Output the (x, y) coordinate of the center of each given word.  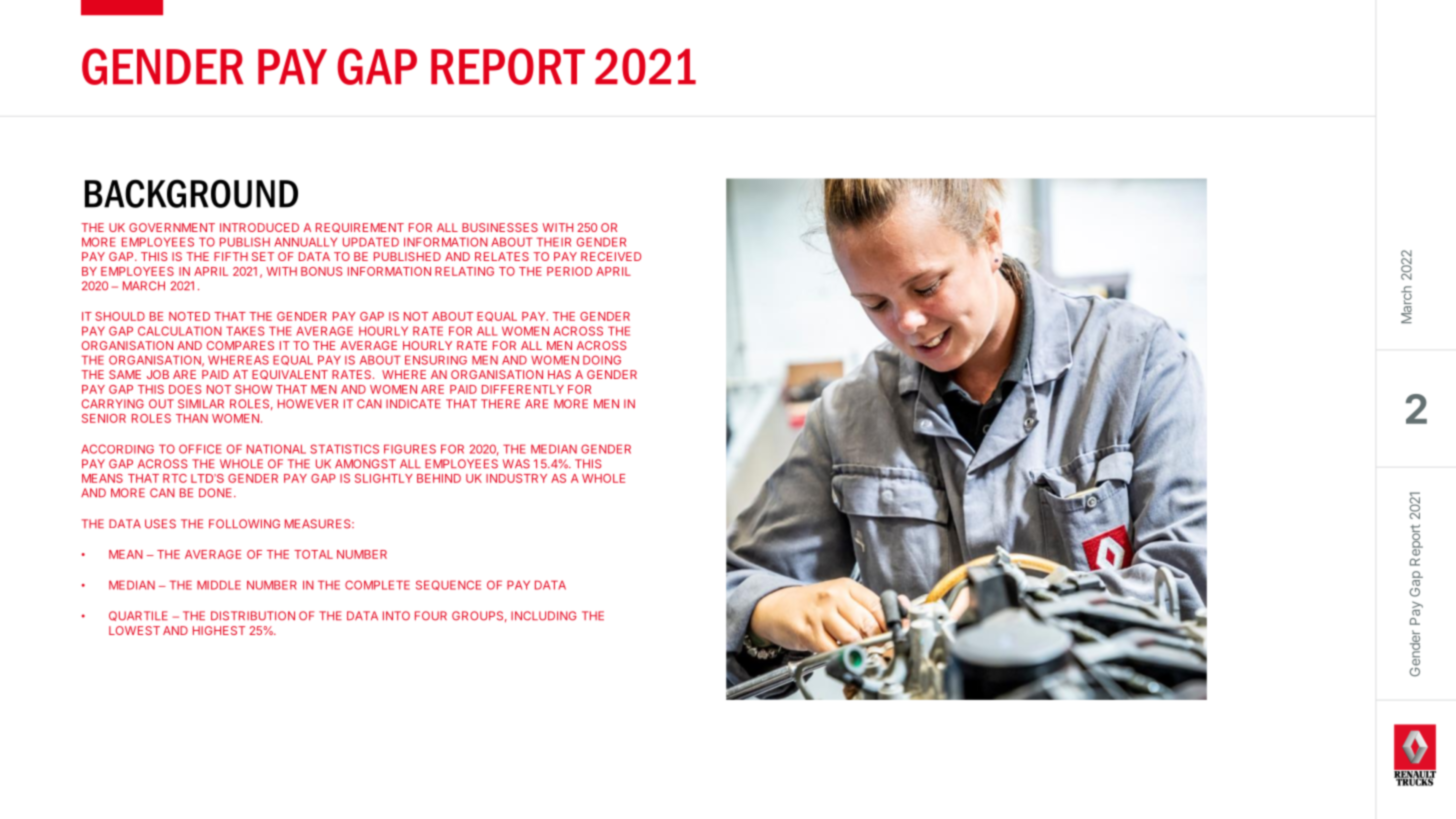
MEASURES (319, 524)
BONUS (322, 271)
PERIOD (569, 271)
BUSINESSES (500, 227)
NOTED (189, 316)
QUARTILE (138, 616)
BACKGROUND (191, 193)
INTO (396, 616)
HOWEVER (308, 404)
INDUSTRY (516, 478)
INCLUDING (544, 616)
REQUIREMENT (360, 228)
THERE (500, 403)
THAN (192, 418)
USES (160, 524)
